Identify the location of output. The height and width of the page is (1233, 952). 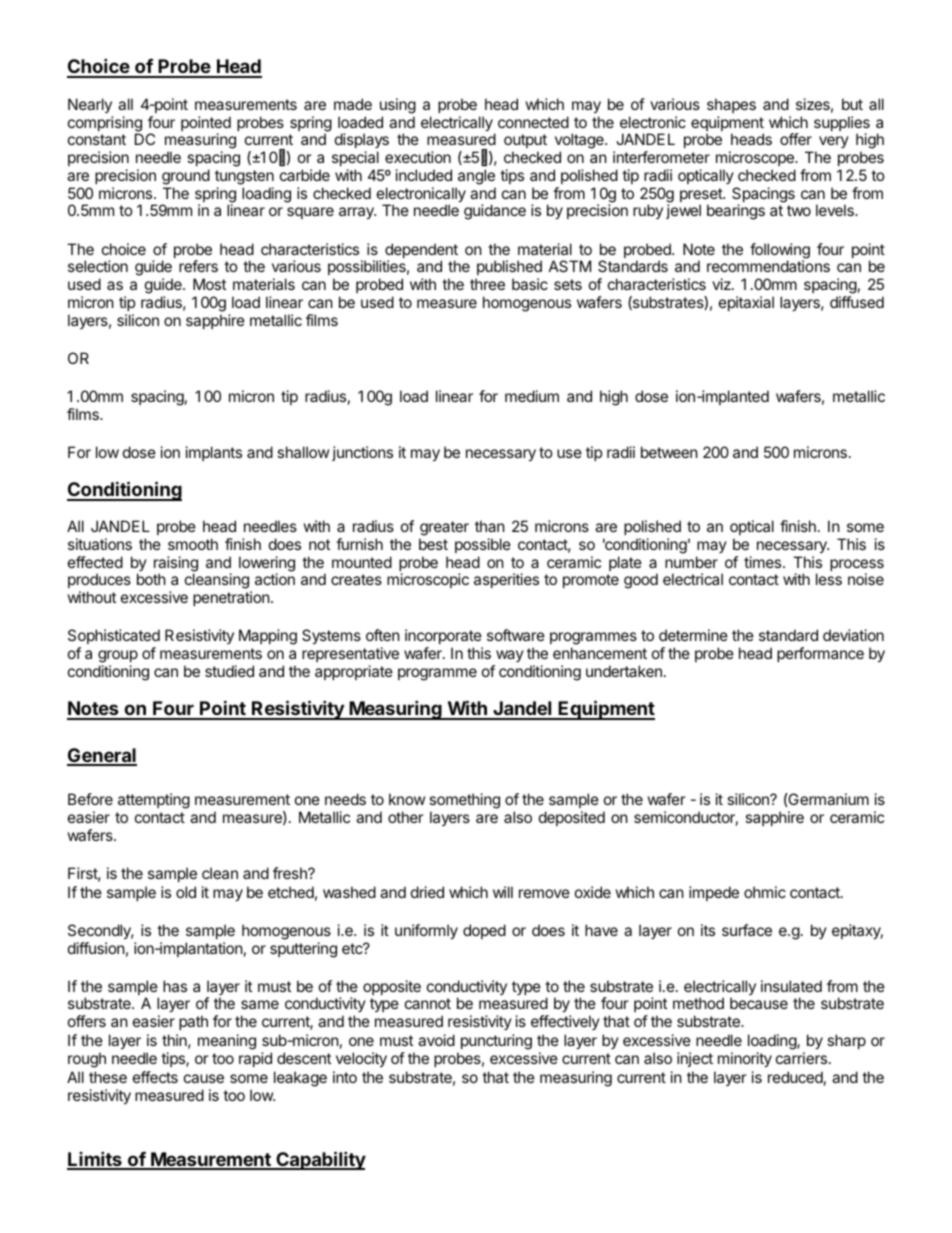
(525, 143).
